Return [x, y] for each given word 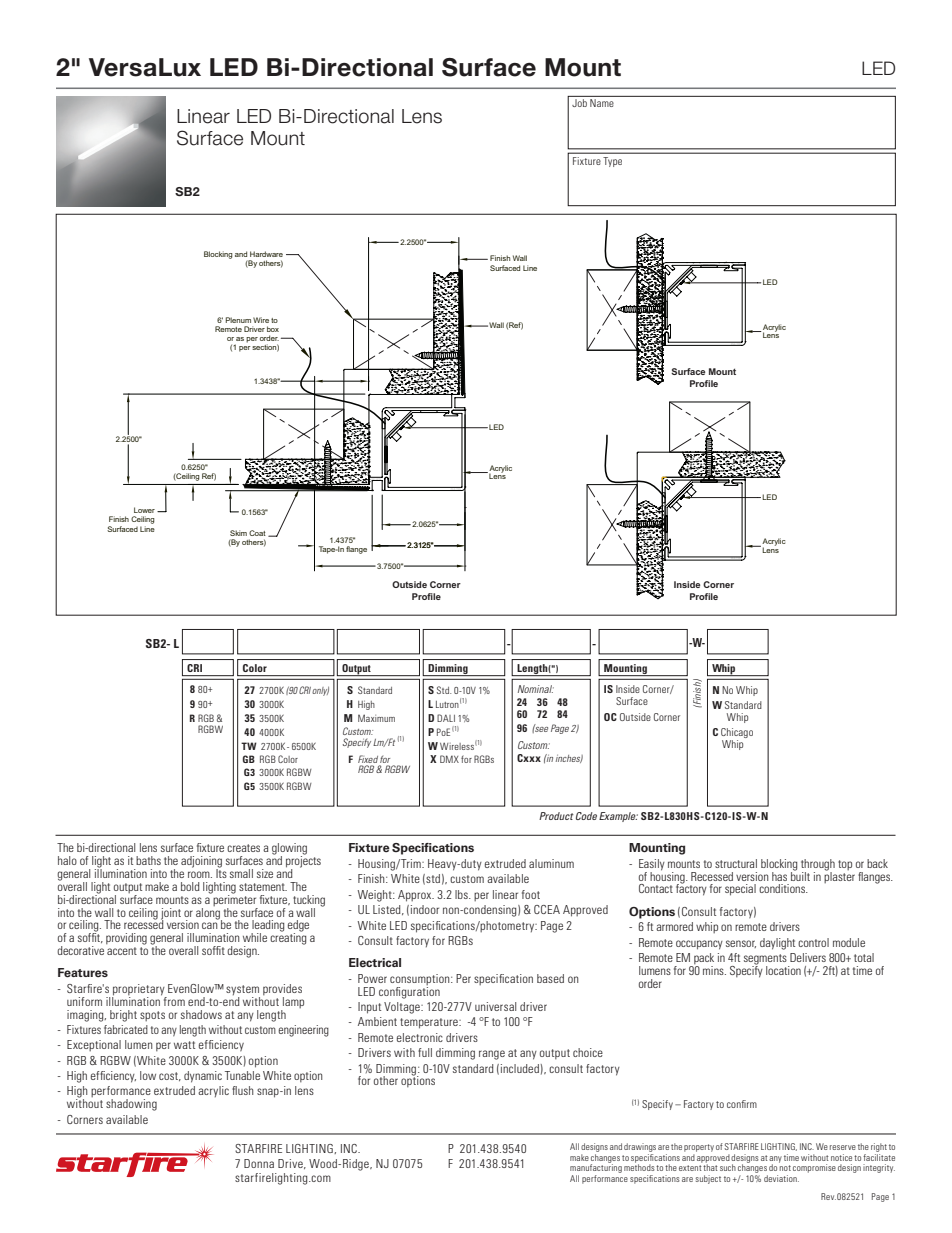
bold [190, 886]
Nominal [536, 689]
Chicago [737, 734]
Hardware [266, 254]
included [520, 1068]
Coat [257, 533]
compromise [814, 1168]
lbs [462, 894]
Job [579, 103]
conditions [783, 888]
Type [613, 162]
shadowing [131, 1105]
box [273, 329]
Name [602, 103]
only [320, 691]
